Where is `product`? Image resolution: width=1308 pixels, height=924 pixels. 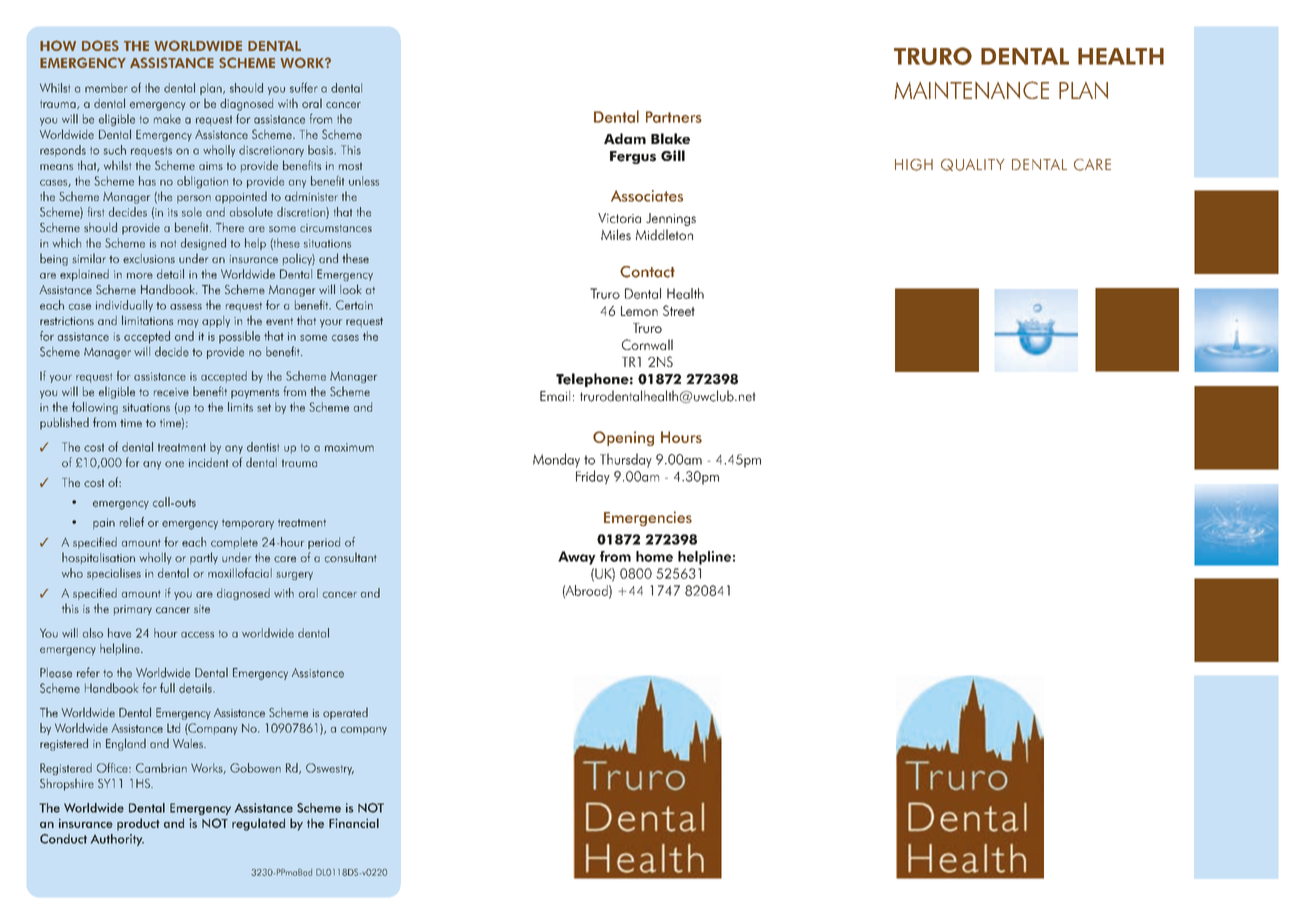
product is located at coordinates (138, 824).
